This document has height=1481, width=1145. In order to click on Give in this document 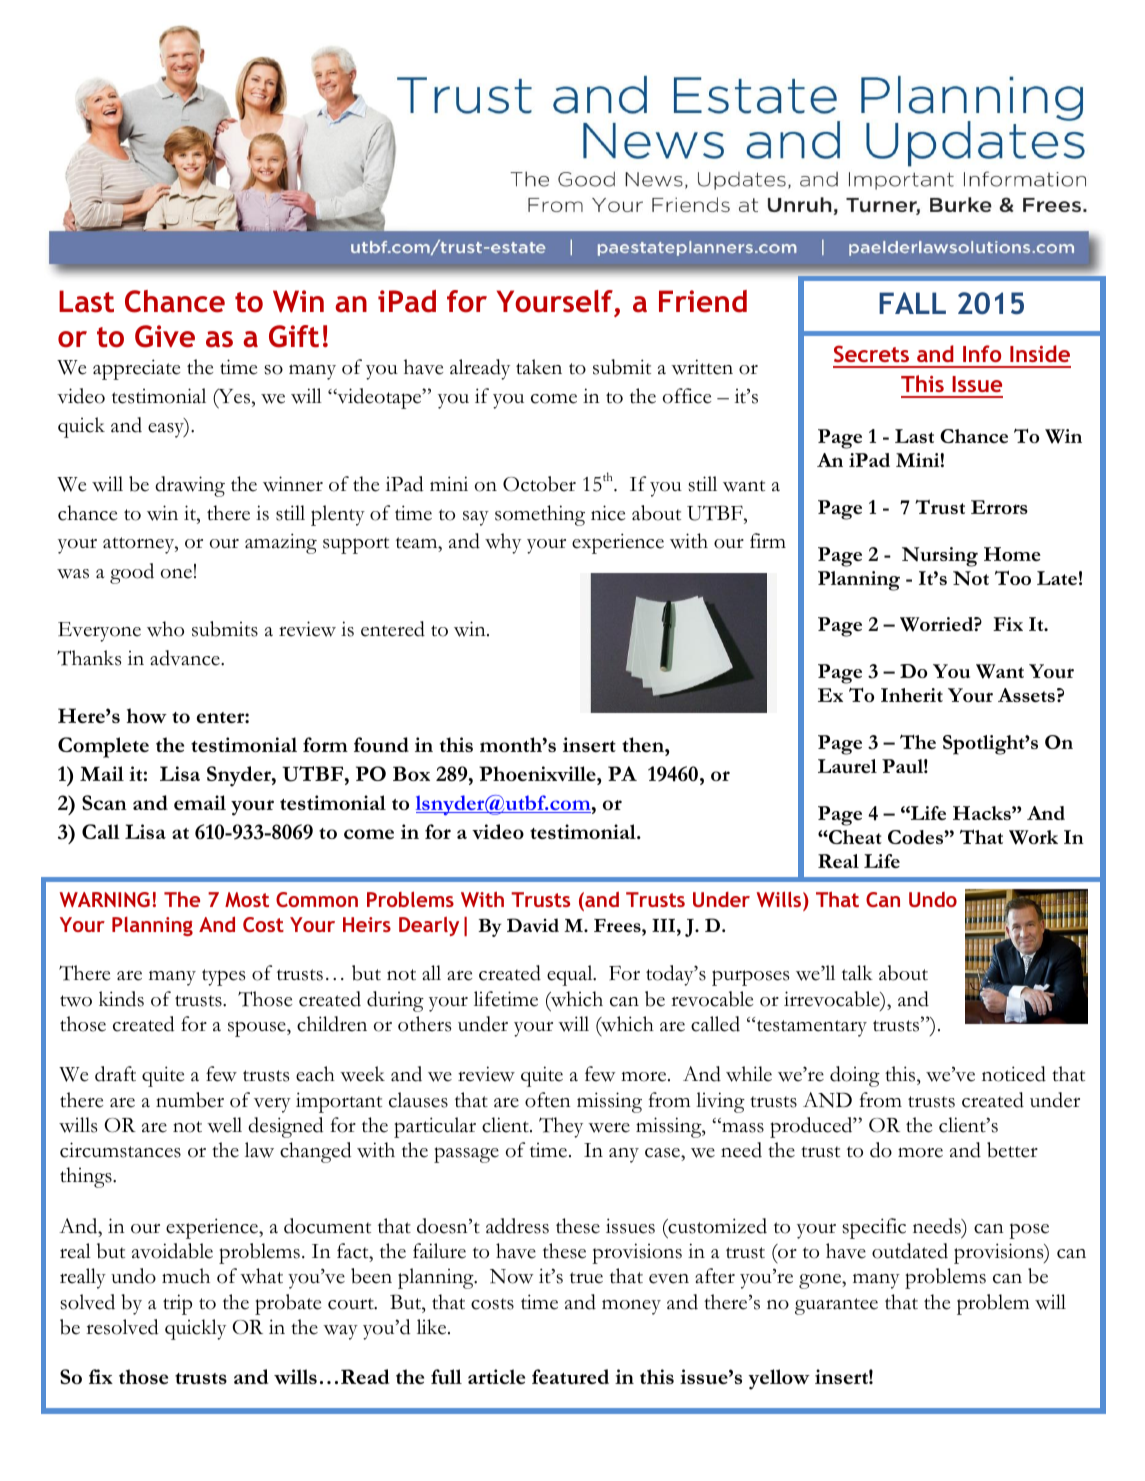, I will do `click(165, 336)`.
